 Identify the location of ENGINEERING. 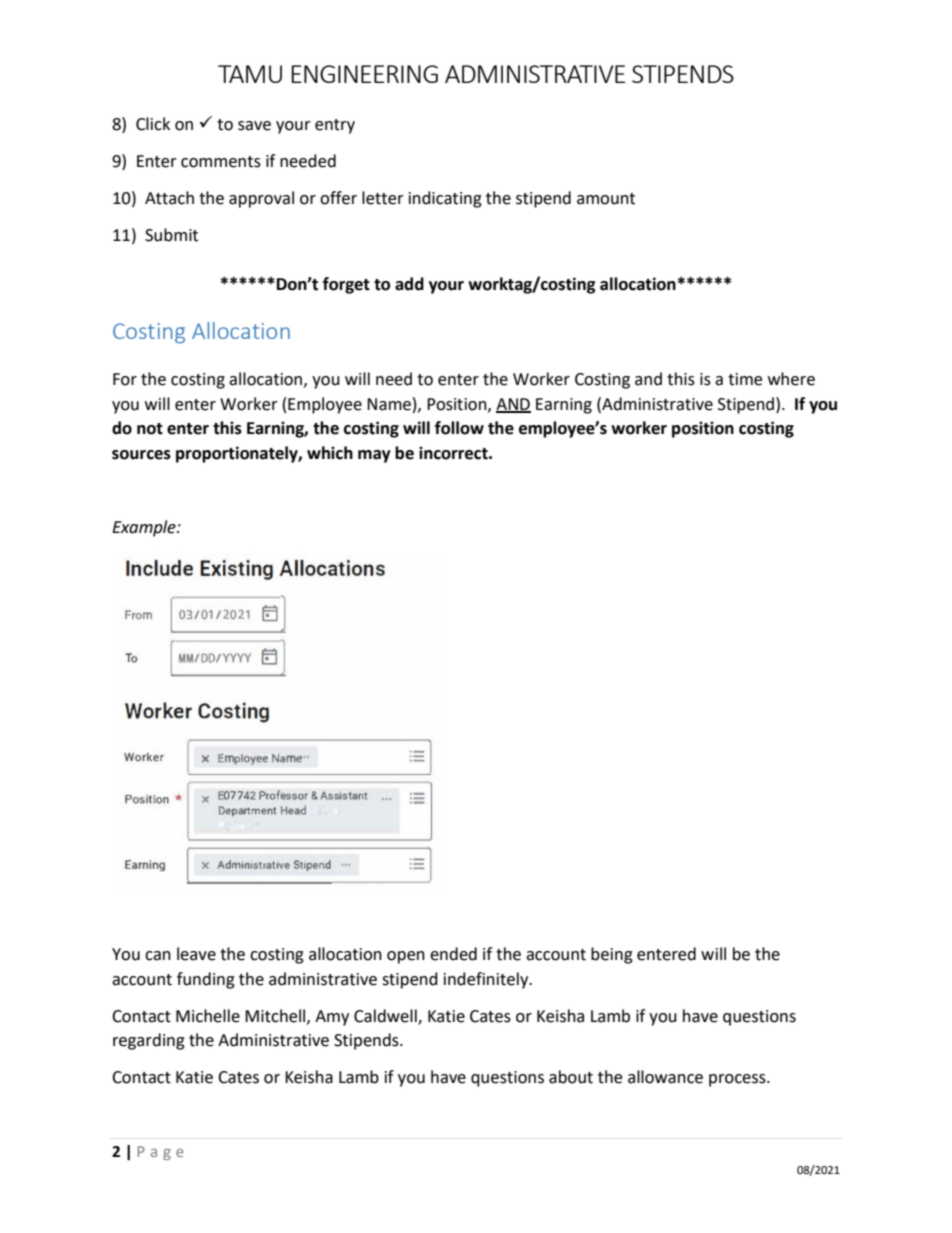
(364, 74).
